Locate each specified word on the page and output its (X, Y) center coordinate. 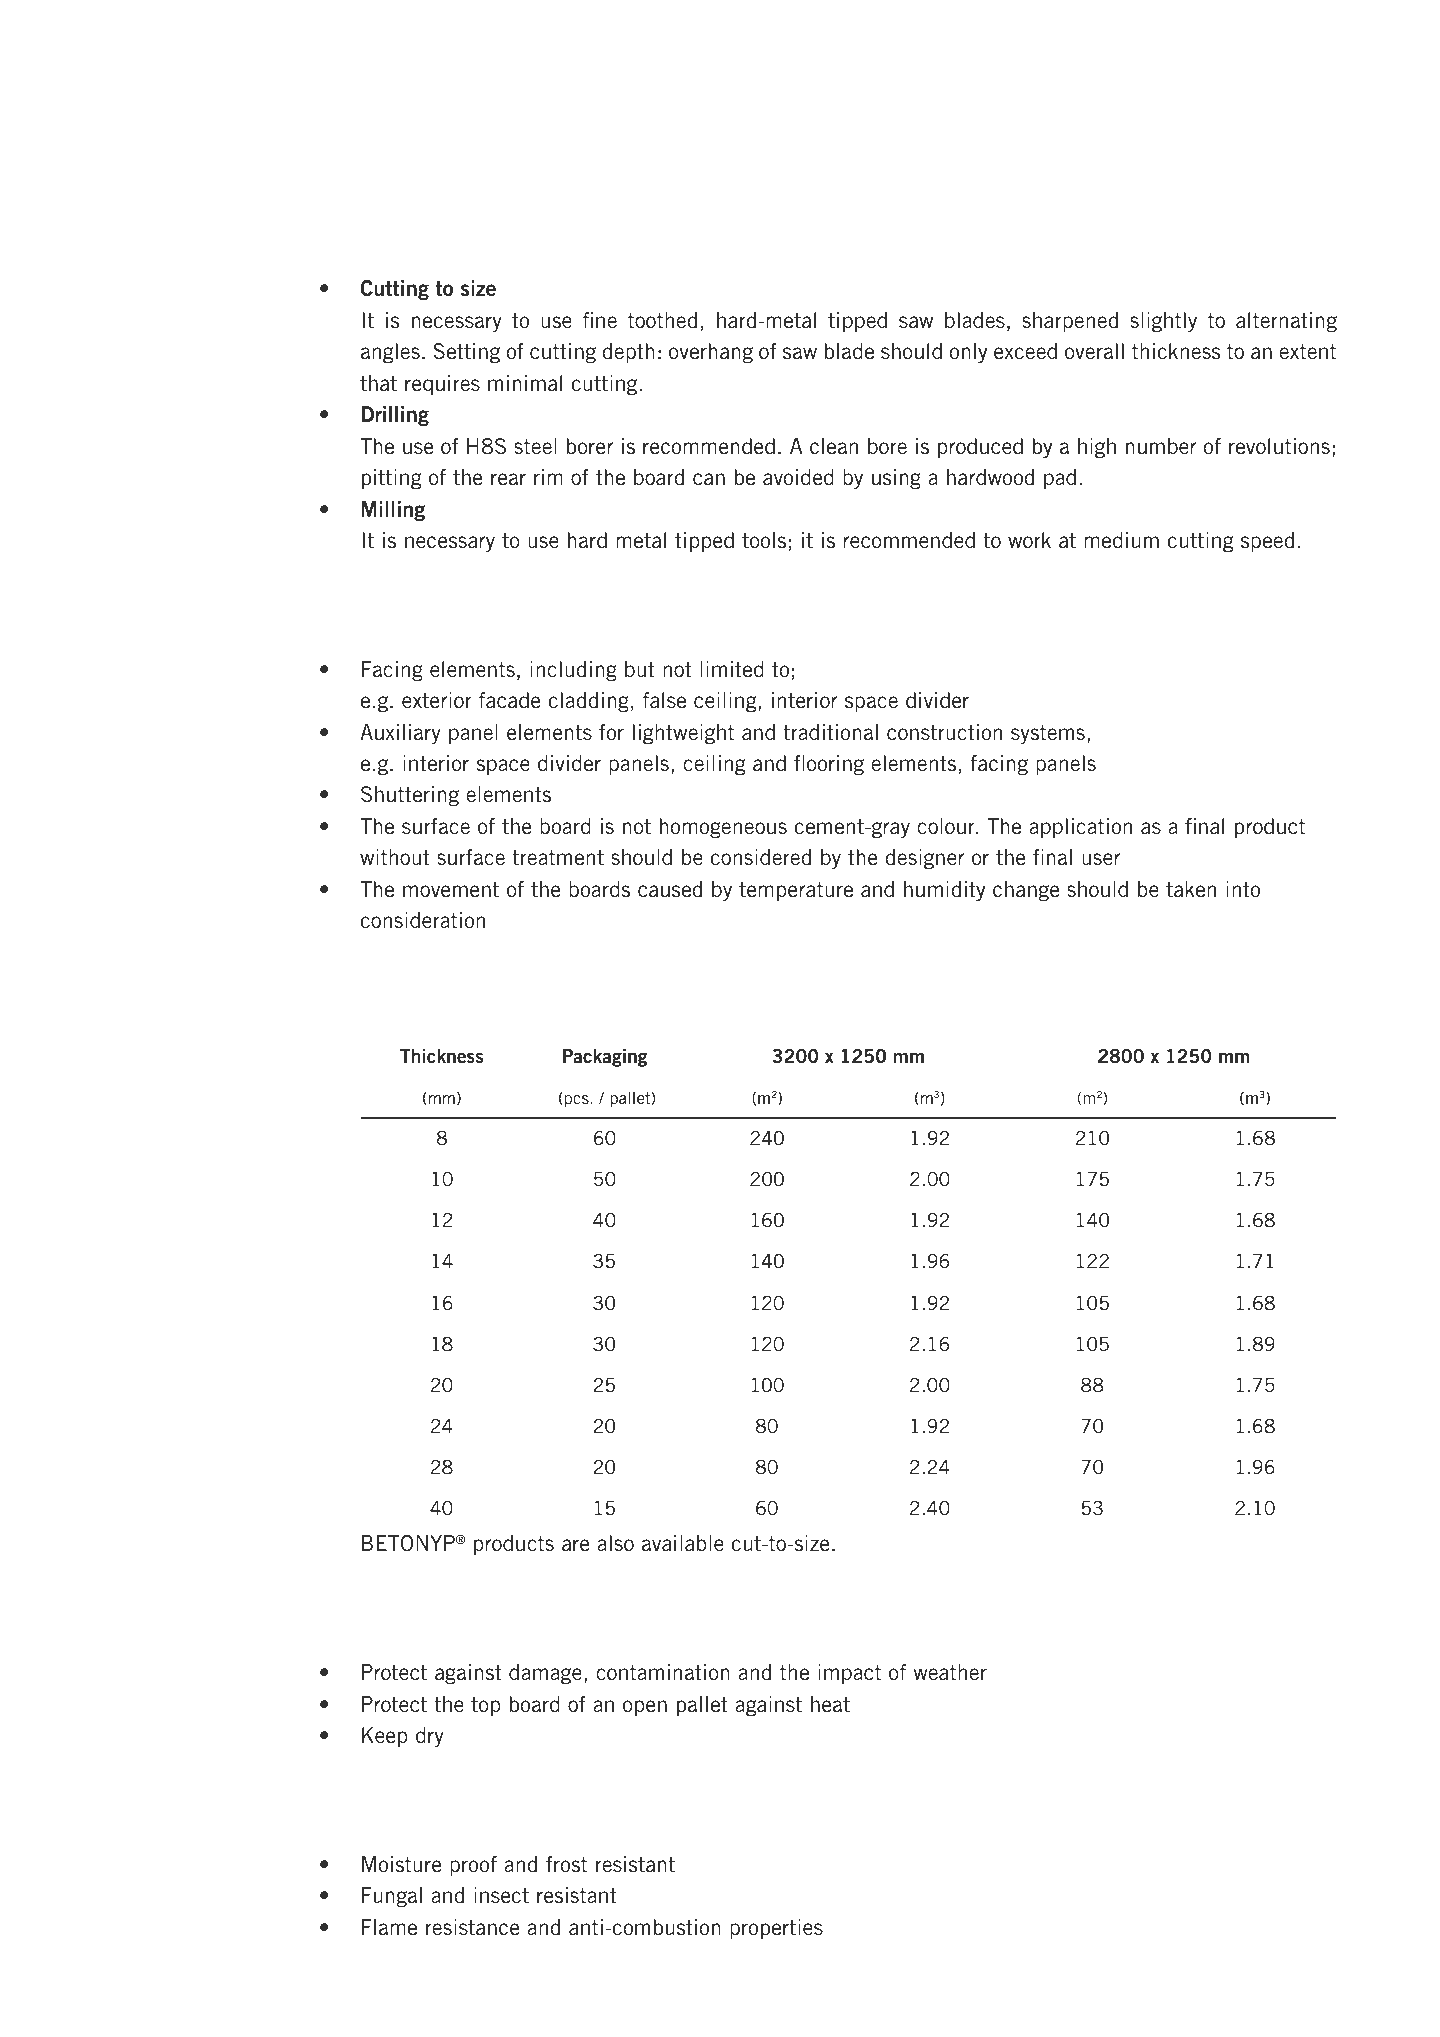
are (575, 1545)
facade (509, 700)
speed (1267, 542)
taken (1191, 889)
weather (950, 1672)
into (1243, 889)
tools (764, 540)
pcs (578, 1101)
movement (451, 889)
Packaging (605, 1058)
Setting (466, 353)
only (968, 353)
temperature (796, 891)
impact (849, 1674)
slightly (1163, 322)
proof (473, 1866)
